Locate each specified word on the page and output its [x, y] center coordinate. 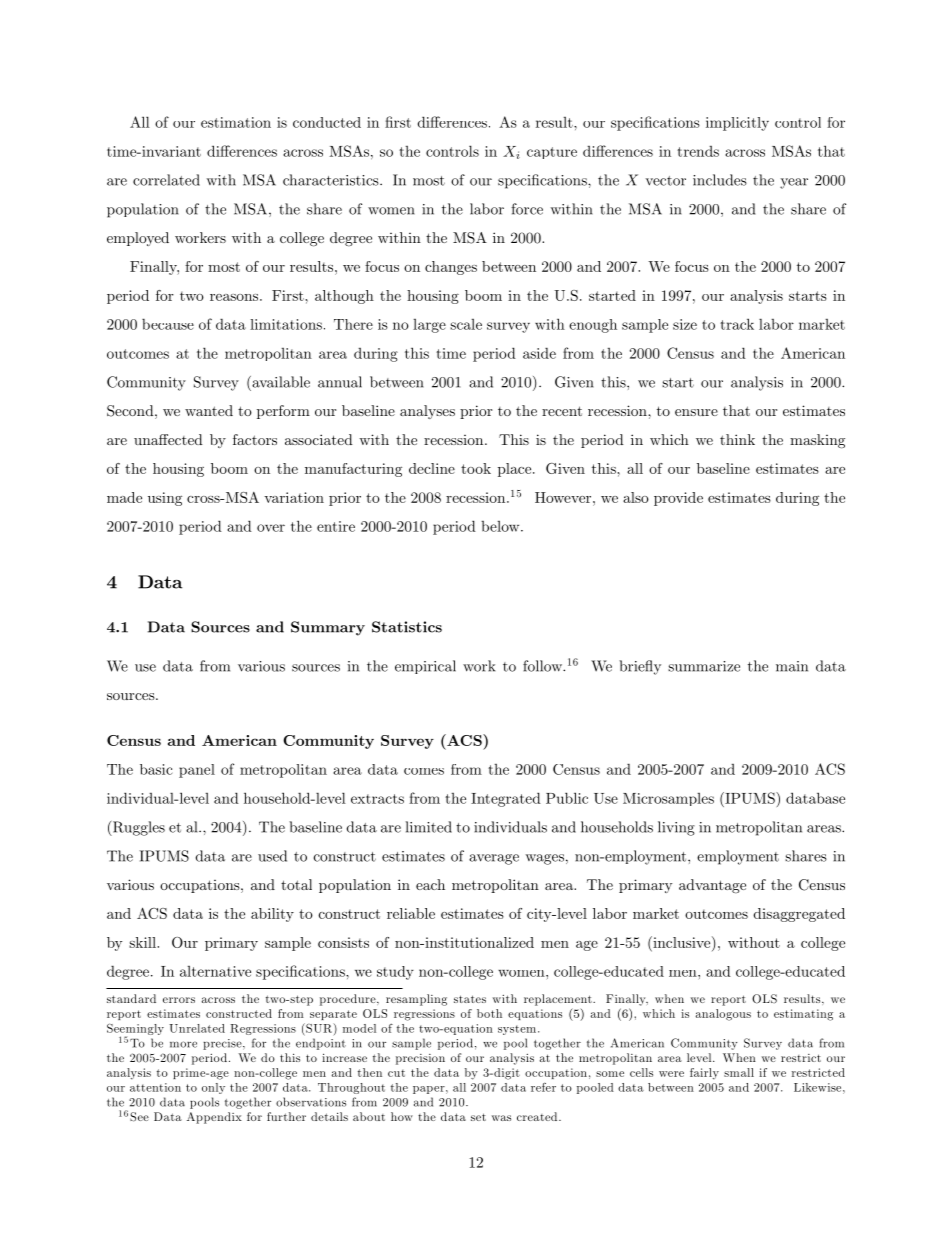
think [737, 439]
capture [552, 153]
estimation [236, 122]
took [476, 468]
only [213, 1088]
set [478, 1117]
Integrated [506, 799]
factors [255, 439]
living [676, 828]
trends [698, 151]
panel [197, 771]
